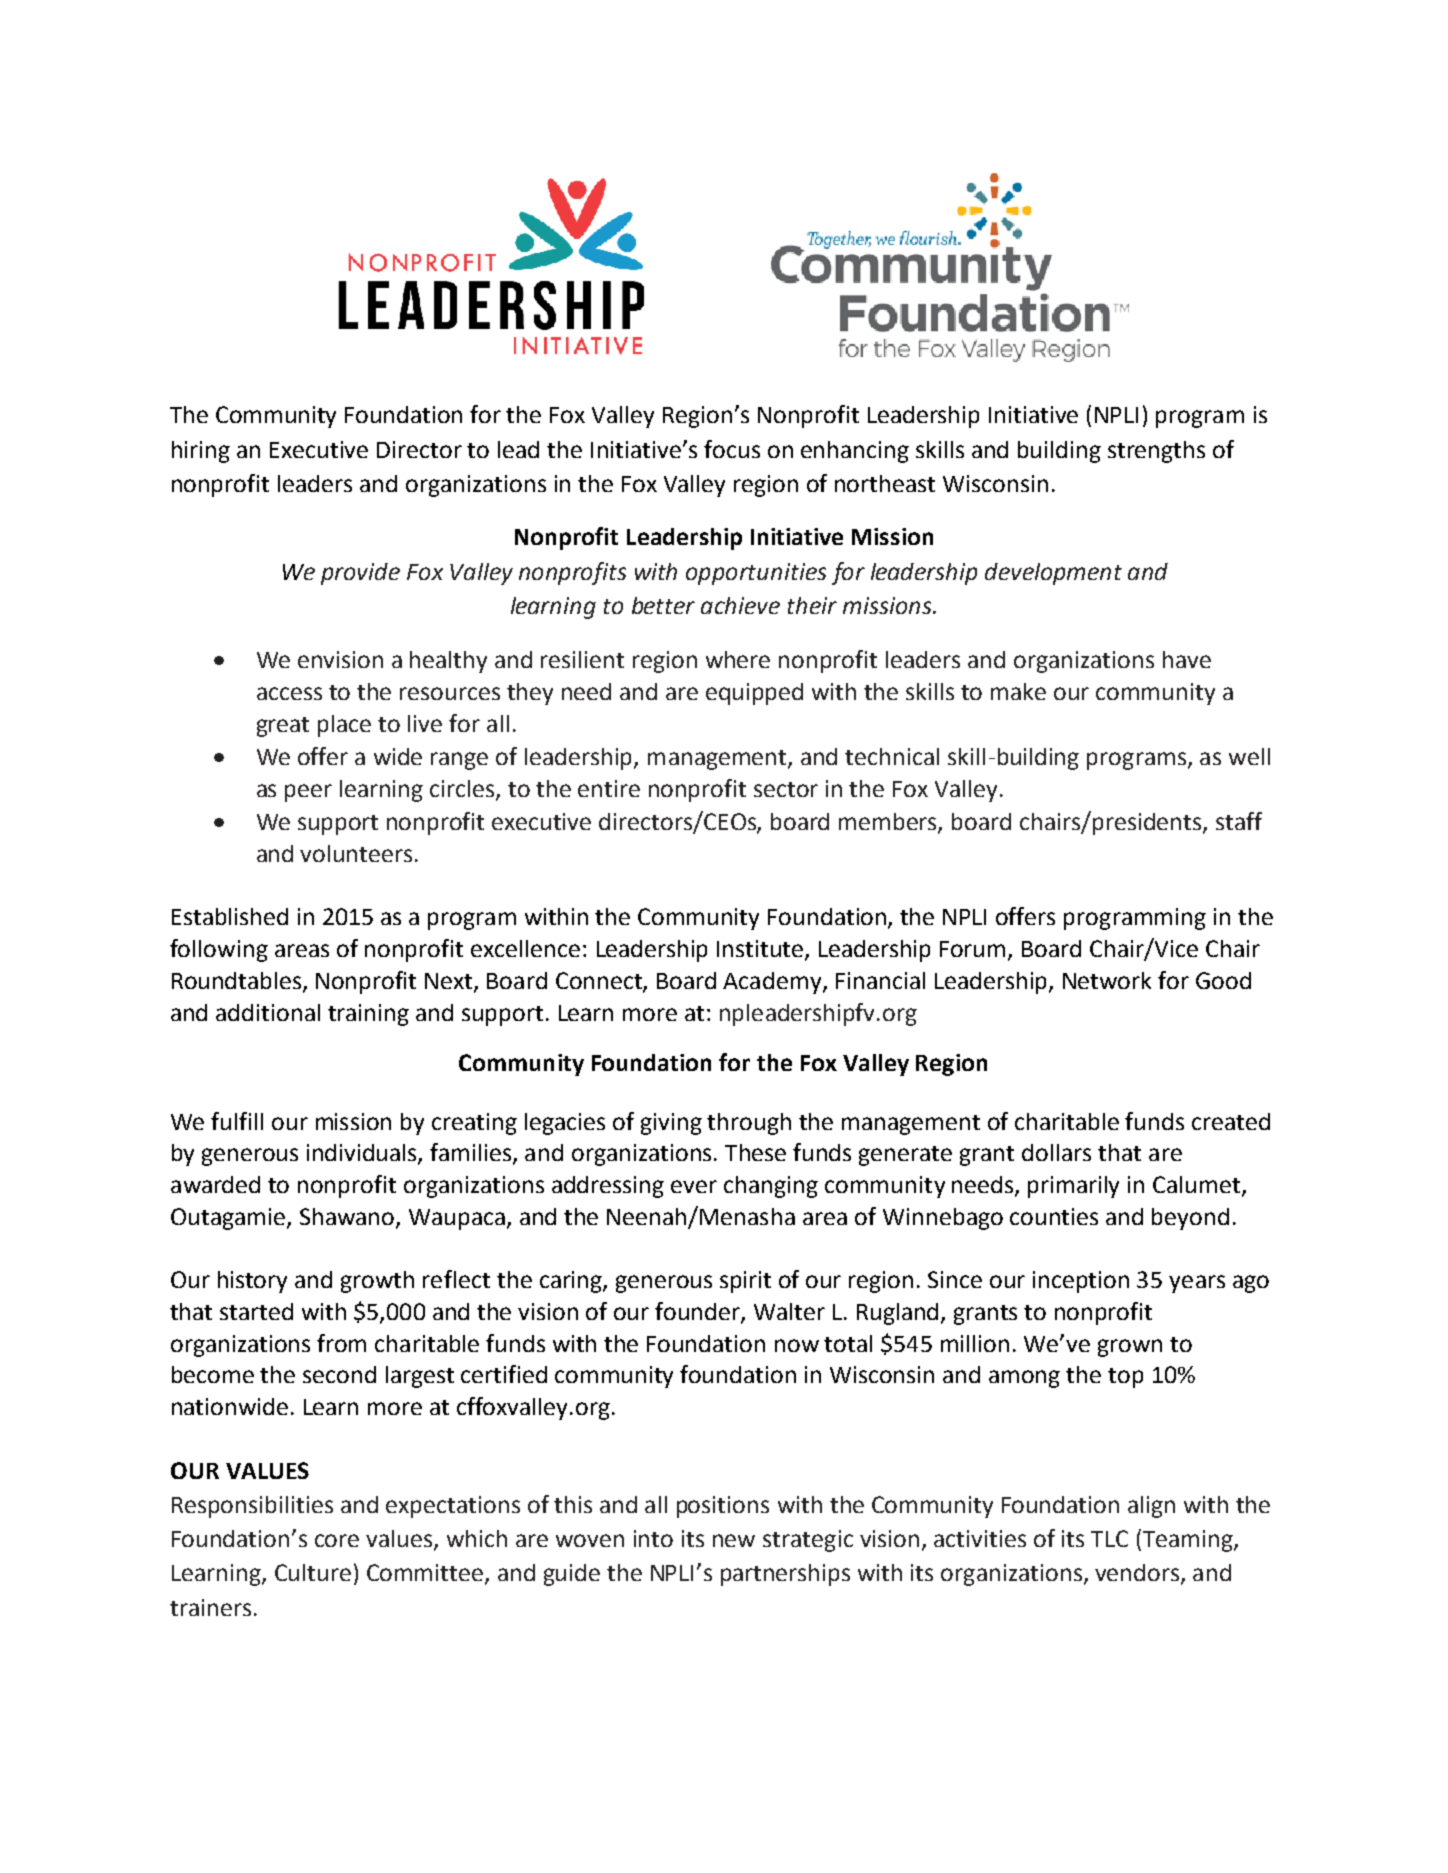 This page has width=1448, height=1873. What do you see at coordinates (230, 916) in the page?
I see `Established` at bounding box center [230, 916].
